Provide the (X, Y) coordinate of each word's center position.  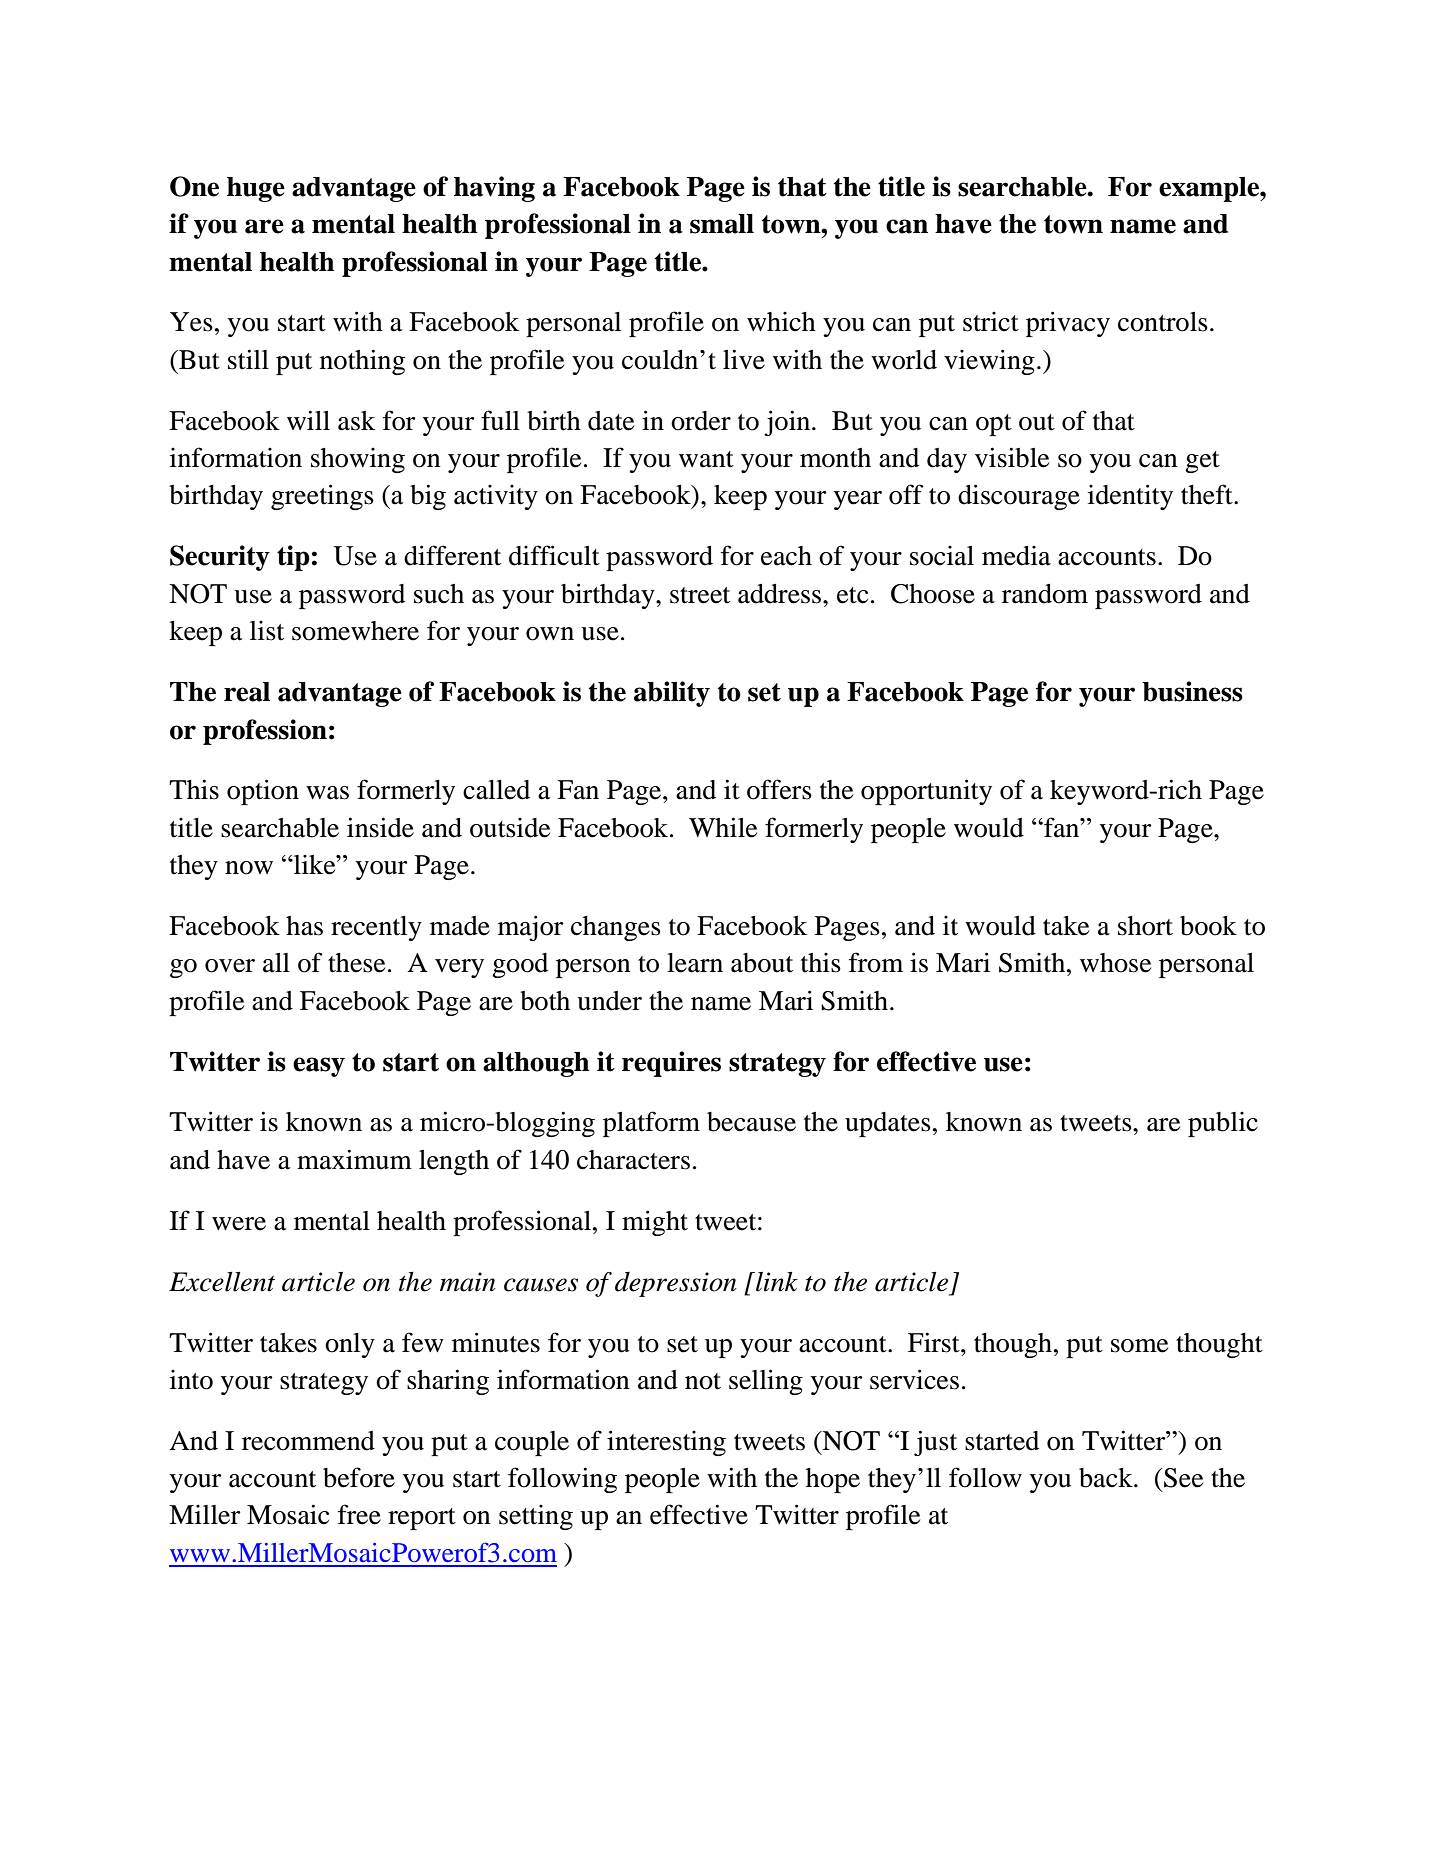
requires (671, 1064)
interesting (666, 1443)
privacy (1068, 324)
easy (319, 1067)
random (1045, 594)
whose (1115, 963)
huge (256, 189)
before (359, 1477)
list (267, 631)
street (700, 595)
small (722, 224)
